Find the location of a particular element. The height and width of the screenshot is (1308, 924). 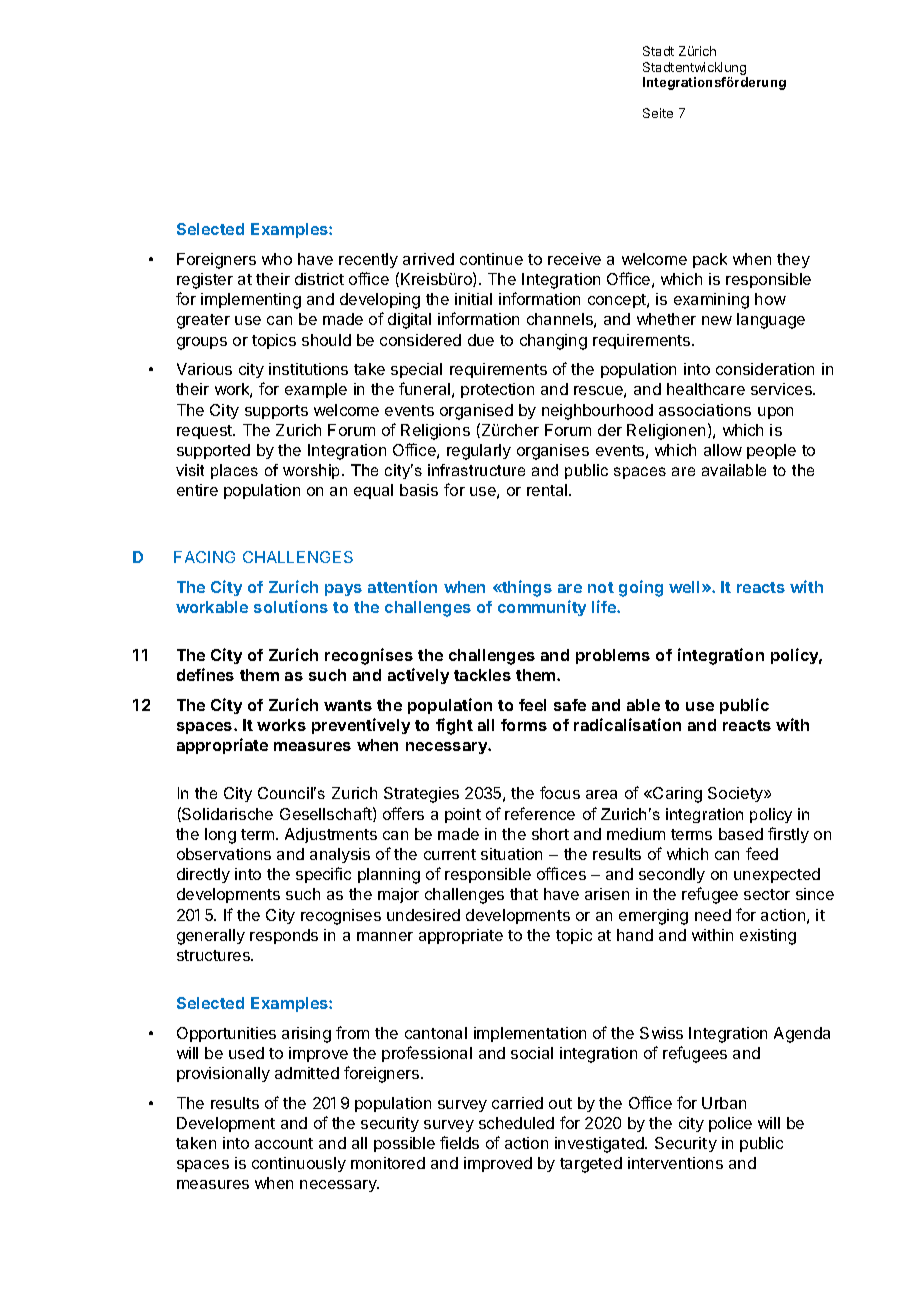

account is located at coordinates (284, 1143).
